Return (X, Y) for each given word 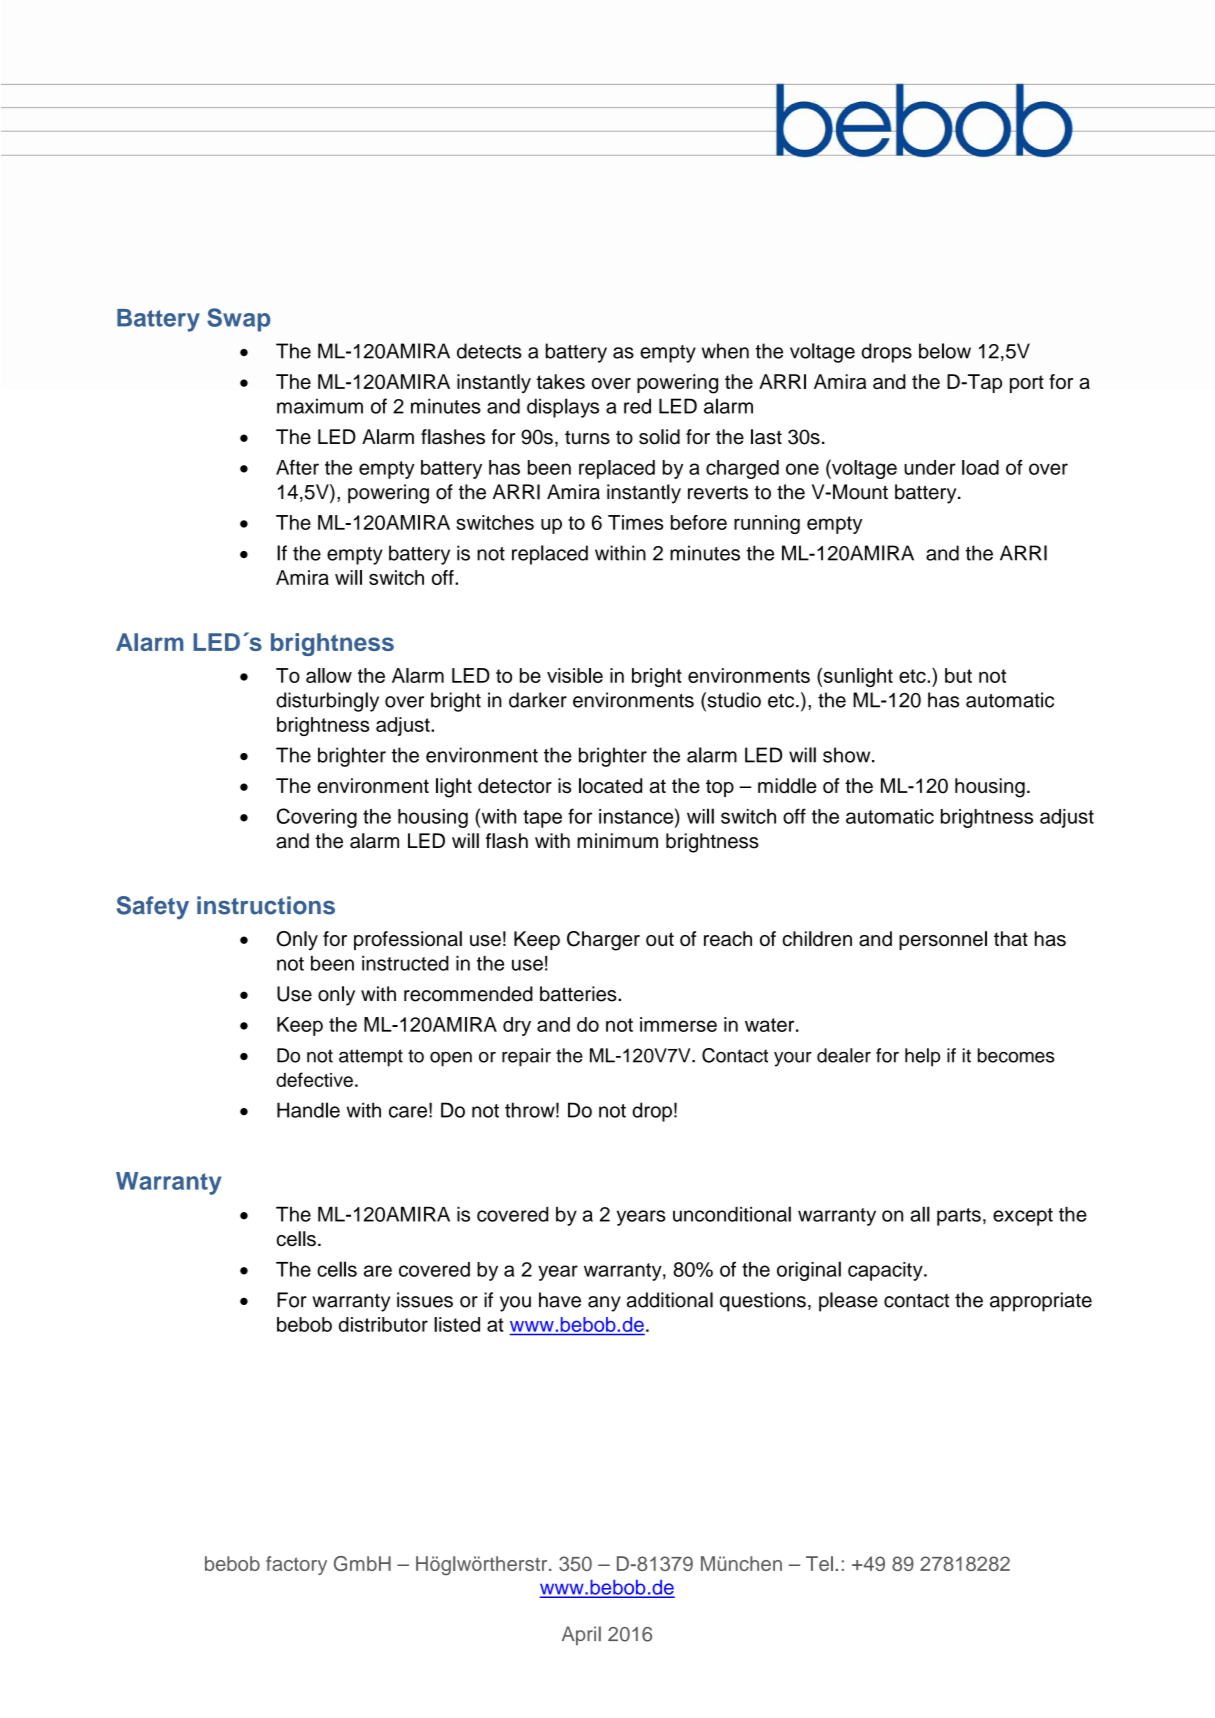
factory (296, 1565)
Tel (819, 1563)
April (581, 1636)
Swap (239, 320)
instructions (266, 905)
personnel (943, 940)
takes (561, 381)
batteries (579, 994)
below (945, 351)
